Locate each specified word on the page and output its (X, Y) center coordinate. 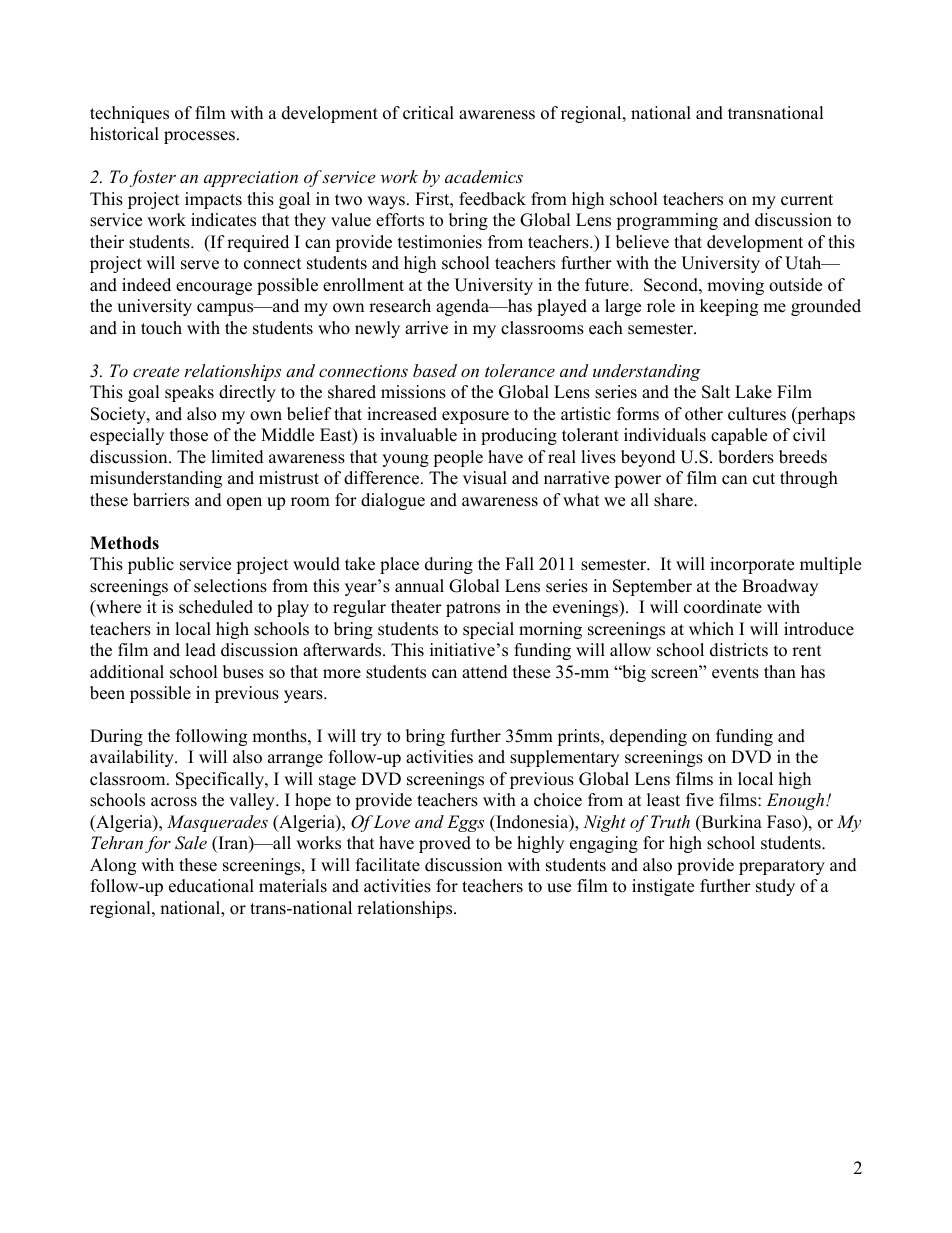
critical (428, 113)
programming (667, 221)
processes (199, 137)
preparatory (782, 867)
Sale (191, 843)
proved (445, 844)
